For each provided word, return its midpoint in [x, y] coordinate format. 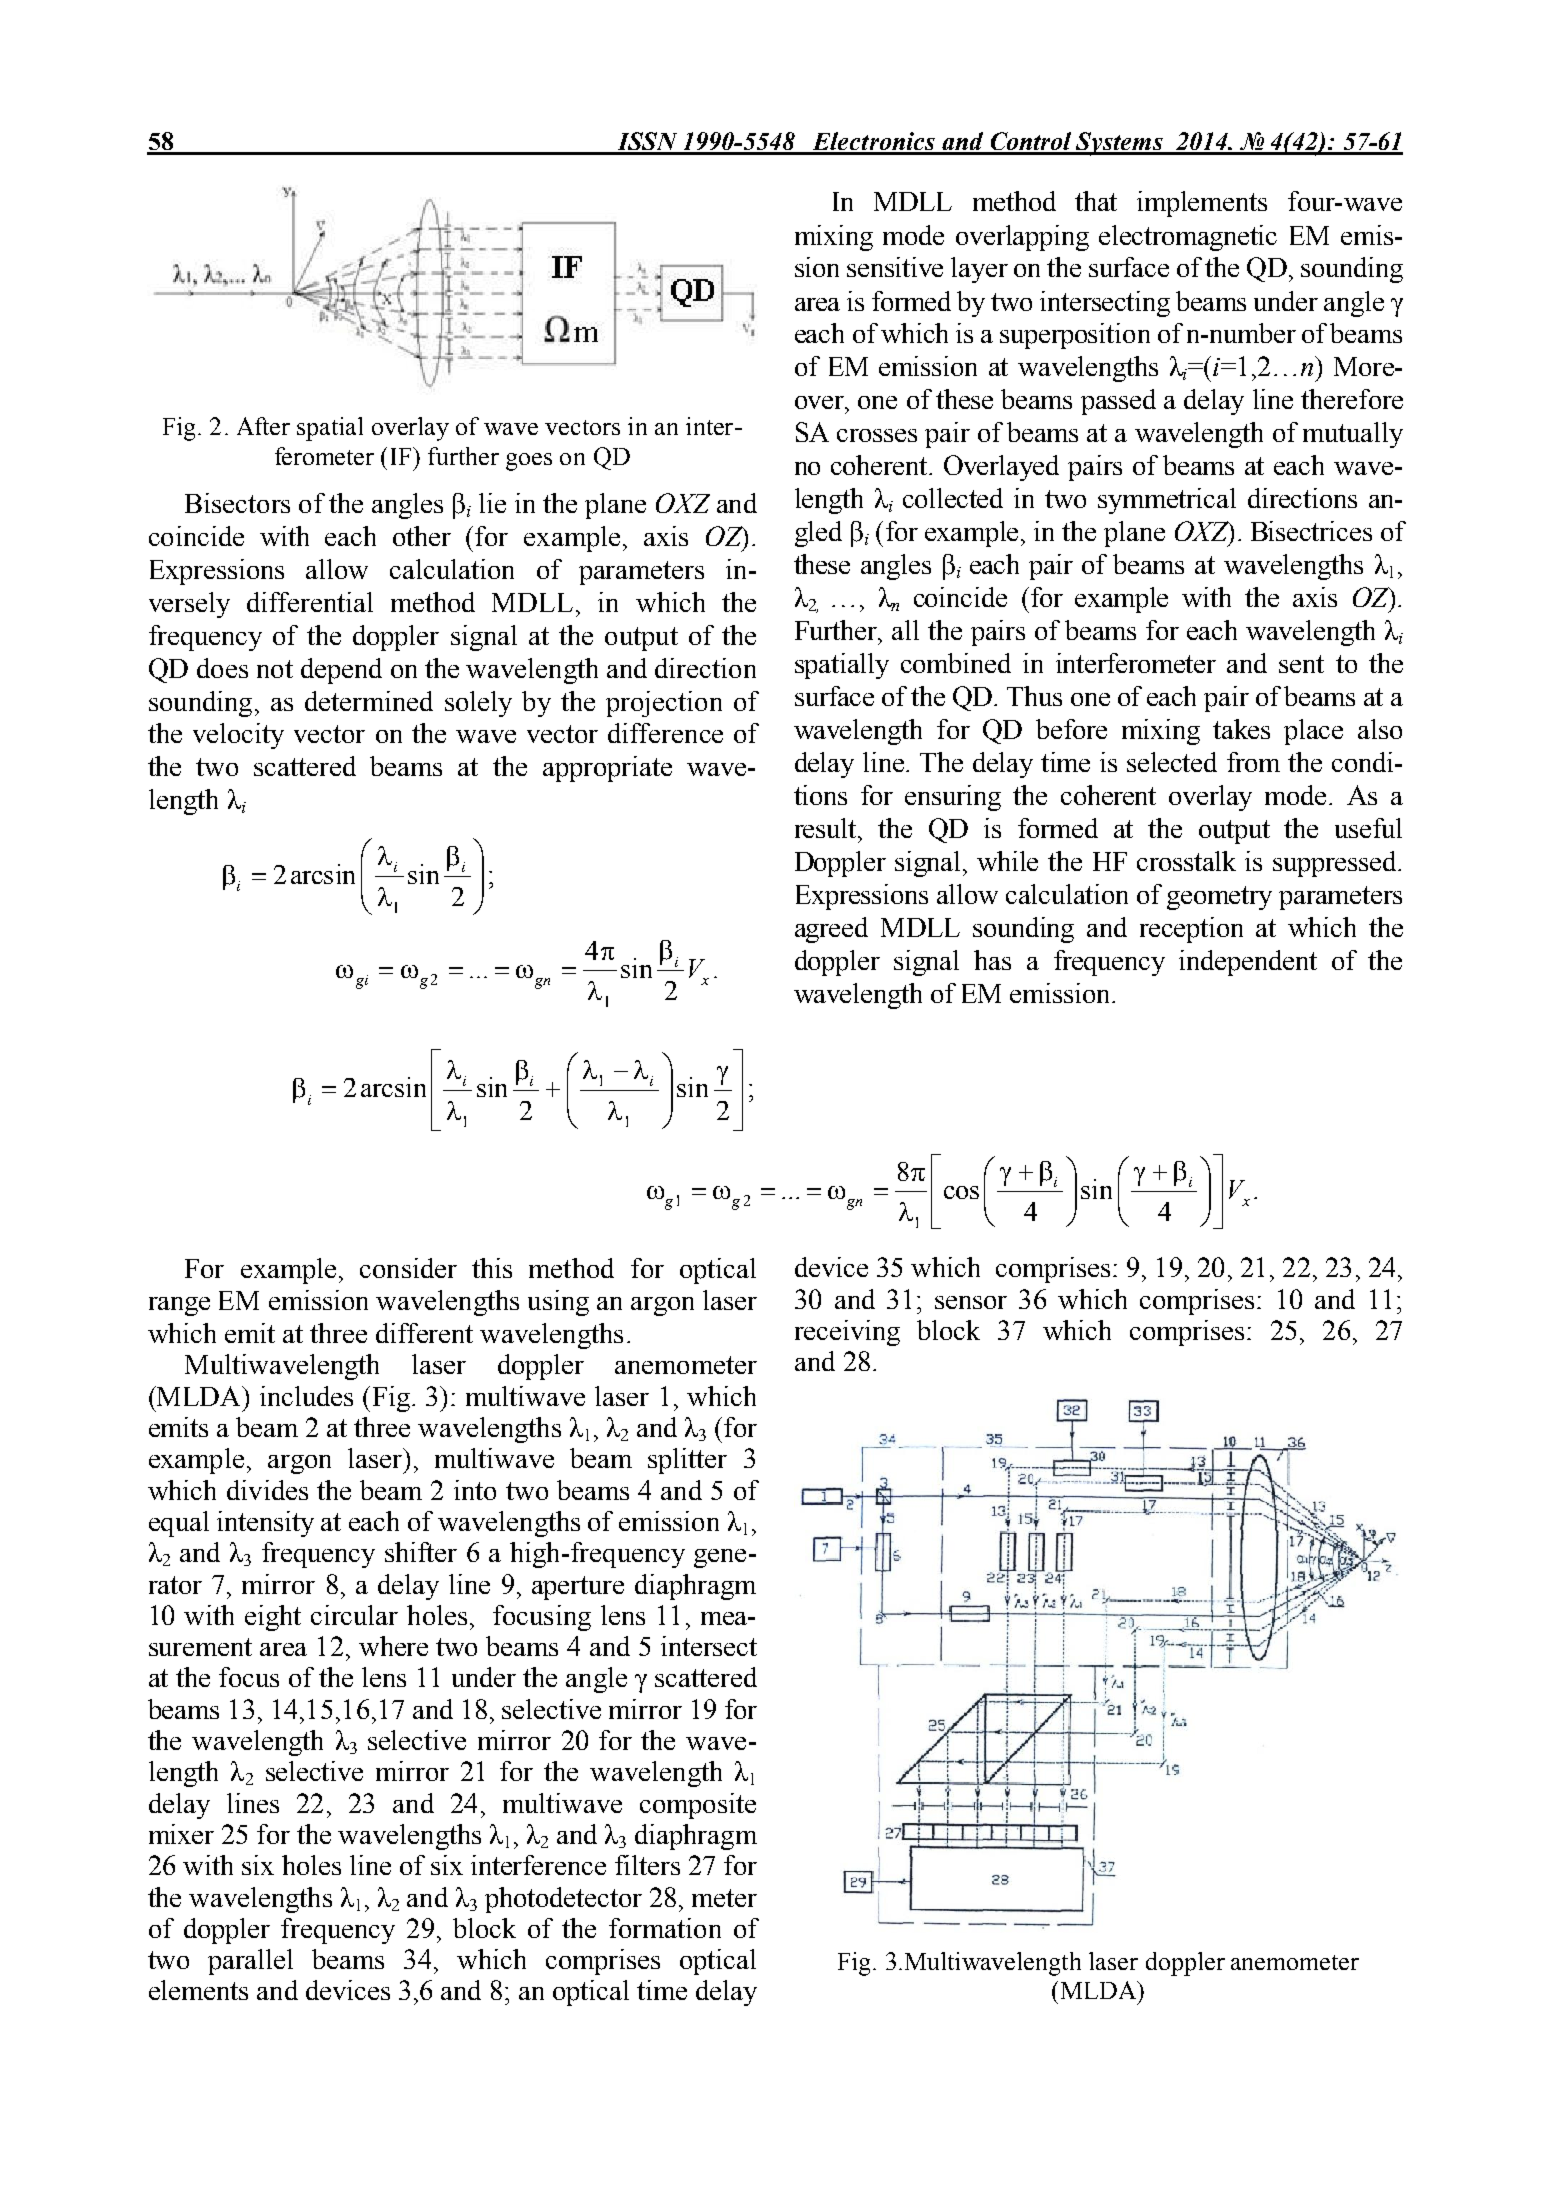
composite [698, 1806]
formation [665, 1928]
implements [1202, 204]
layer [979, 270]
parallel [250, 1962]
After [263, 426]
